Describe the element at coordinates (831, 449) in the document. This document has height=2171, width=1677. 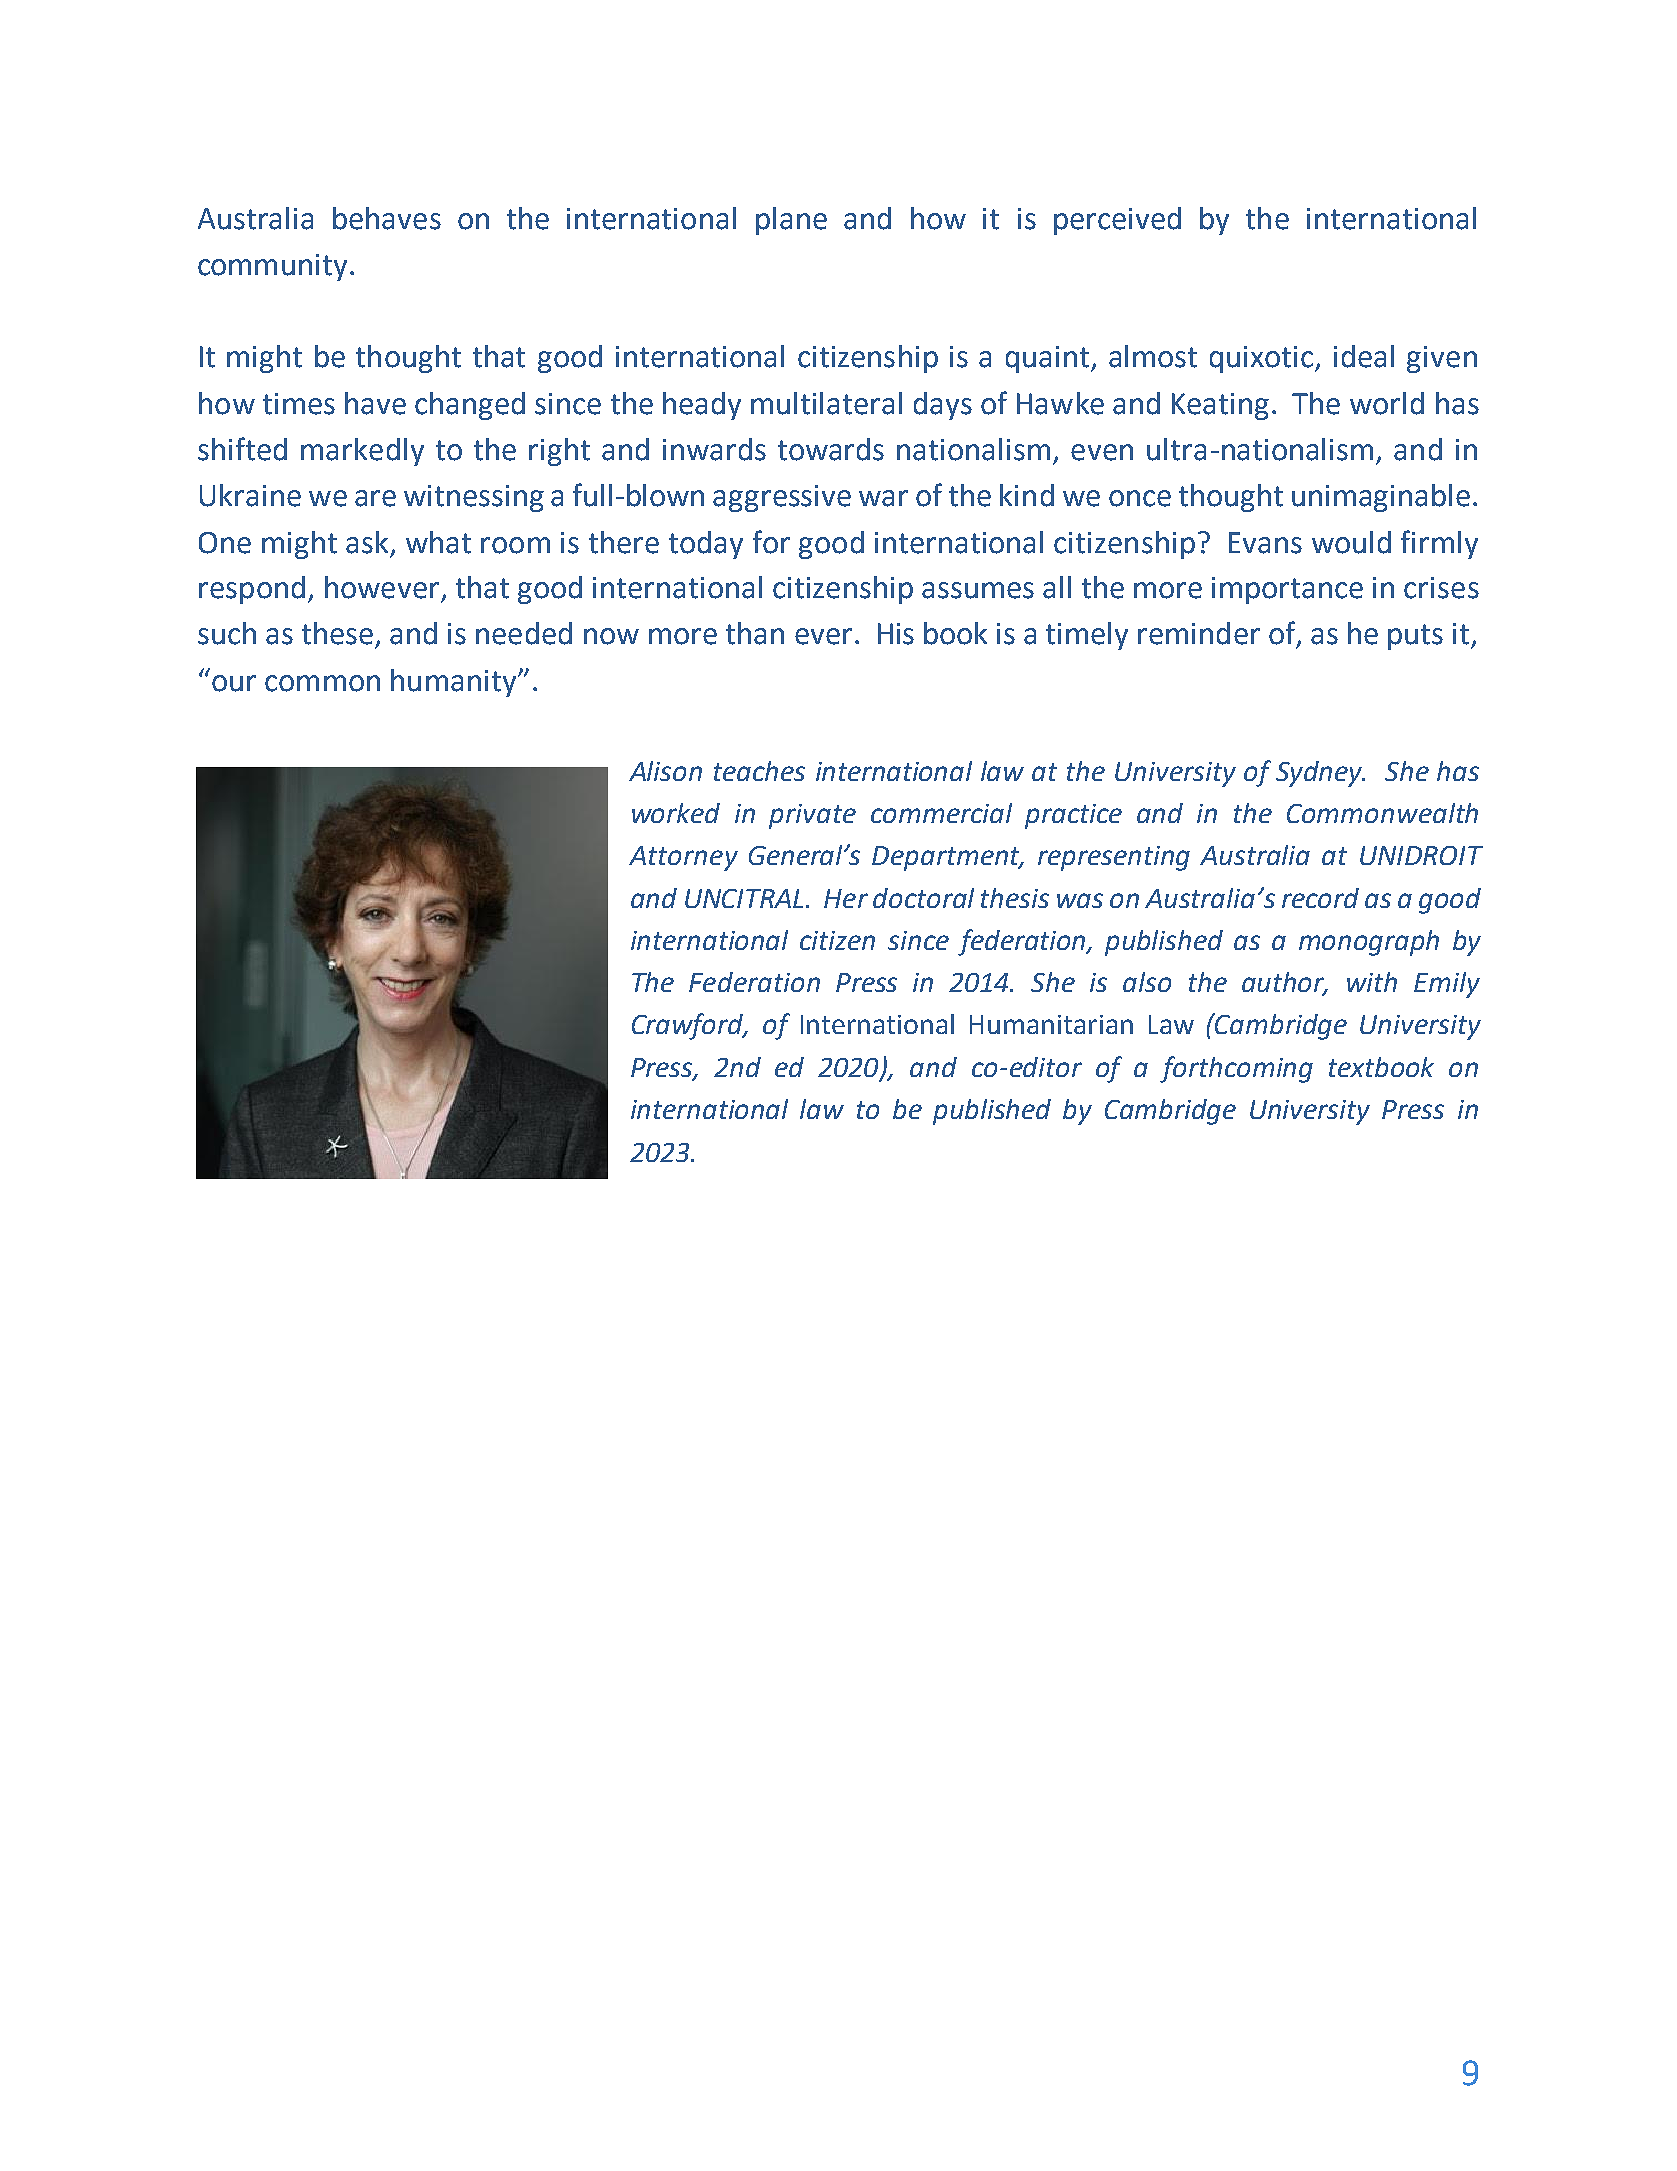
I see `towards` at that location.
